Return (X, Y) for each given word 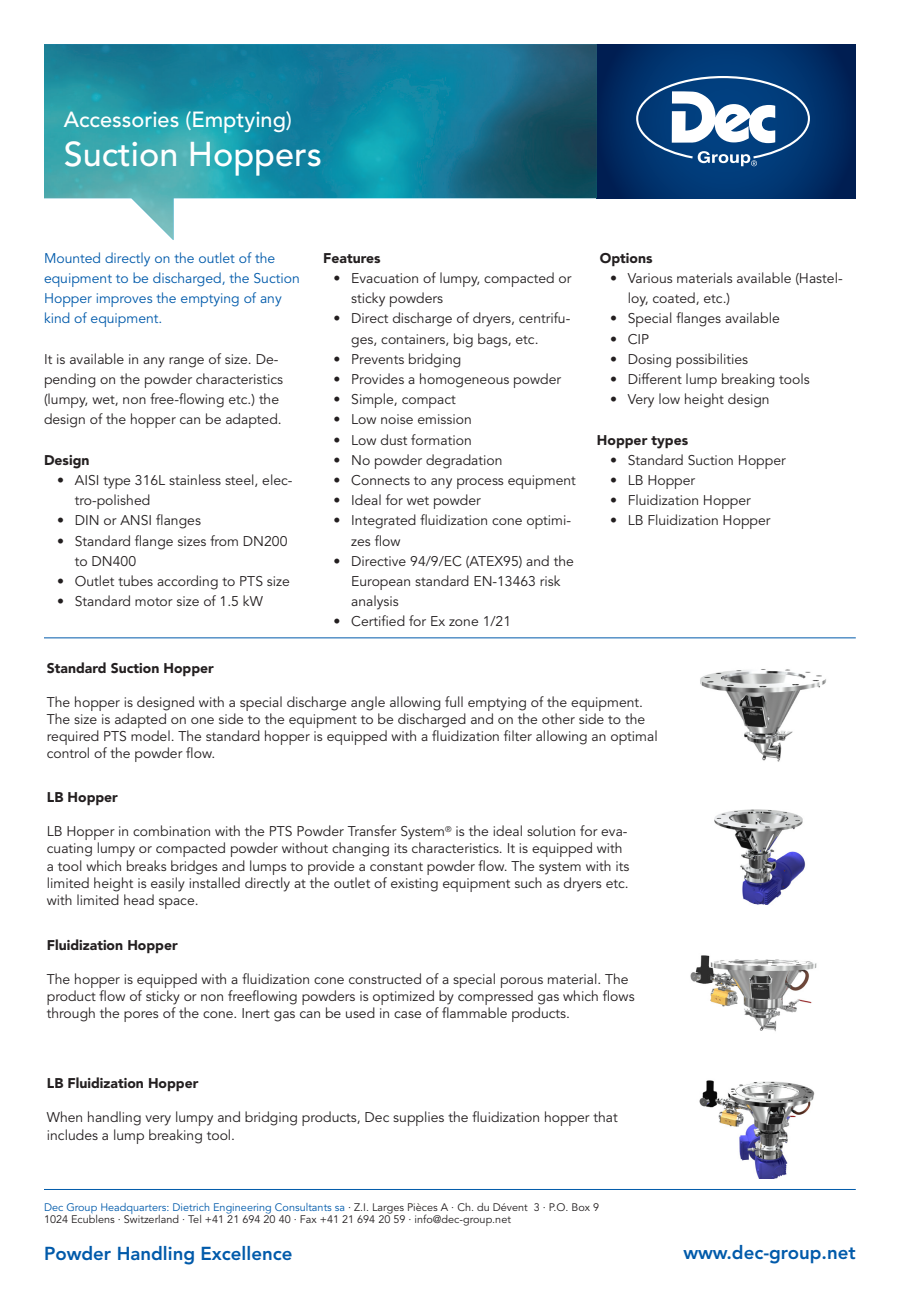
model (150, 735)
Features (352, 258)
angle (368, 703)
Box (581, 1207)
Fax (308, 1219)
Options (626, 259)
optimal (634, 737)
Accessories (121, 119)
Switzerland (151, 1217)
